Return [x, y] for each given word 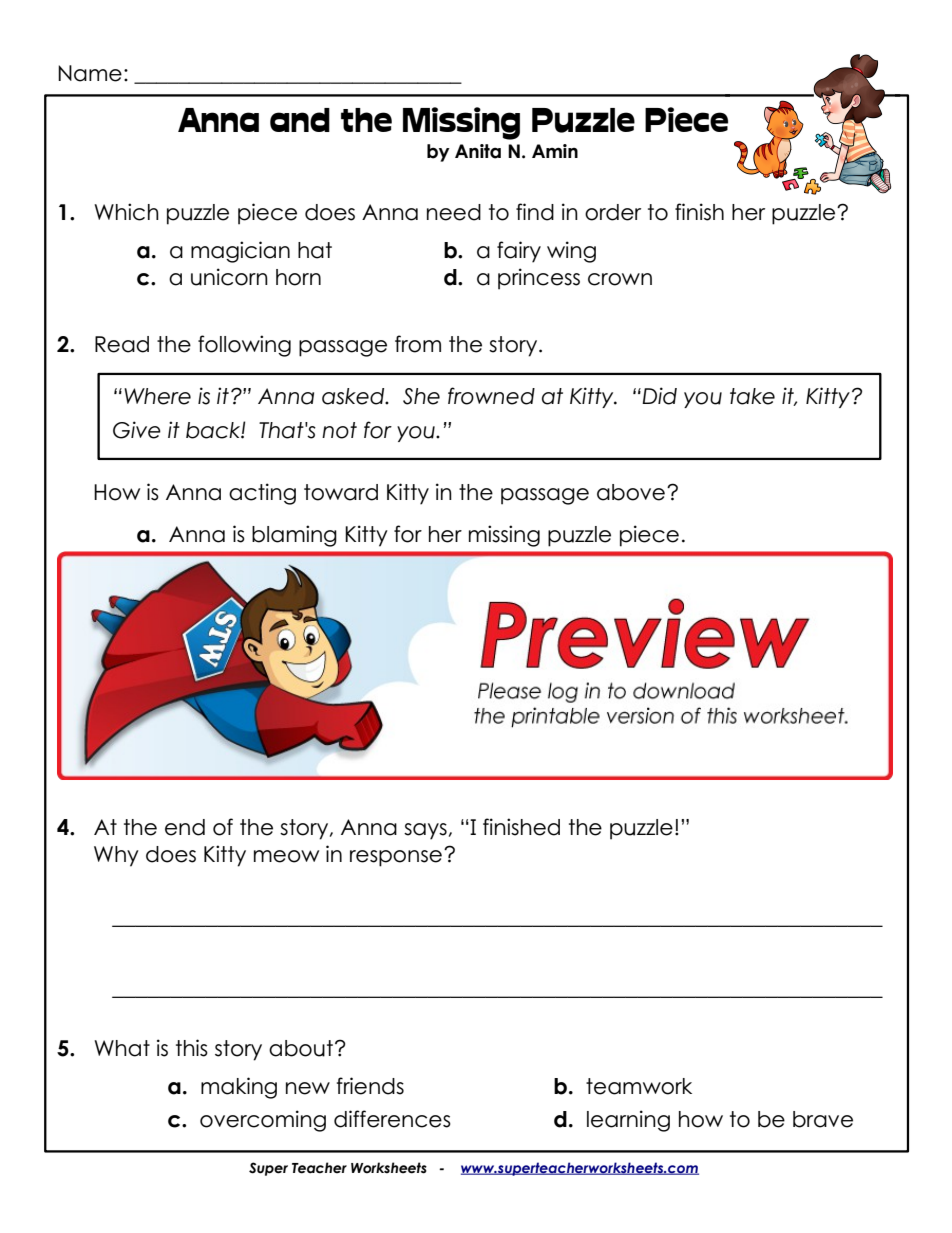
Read [122, 344]
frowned [491, 396]
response [396, 858]
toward [341, 492]
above [631, 492]
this [192, 1048]
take [752, 396]
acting [262, 494]
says [425, 831]
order [613, 212]
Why [116, 856]
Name [90, 73]
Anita [478, 151]
